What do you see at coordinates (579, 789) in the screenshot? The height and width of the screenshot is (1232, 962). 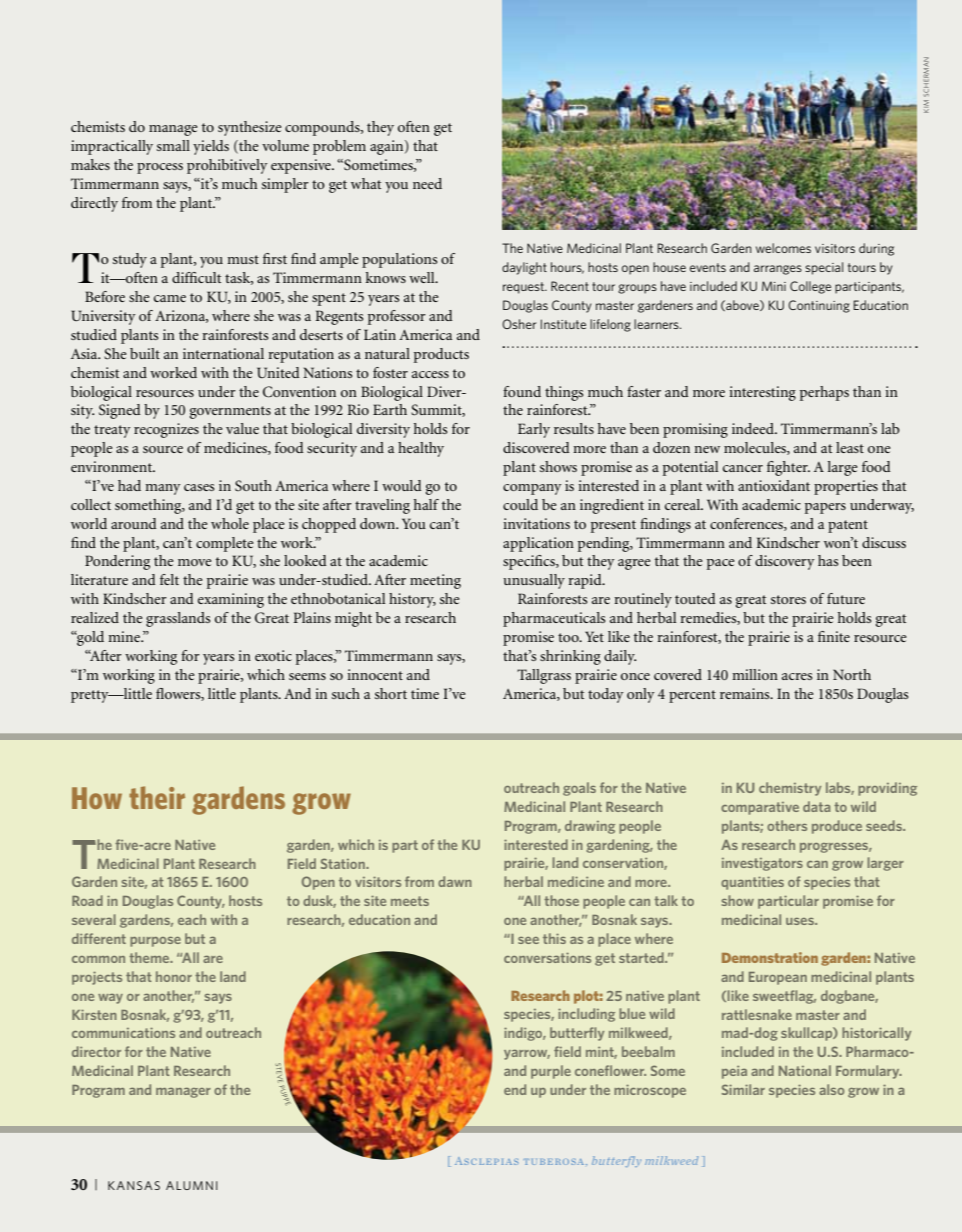 I see `goals` at bounding box center [579, 789].
